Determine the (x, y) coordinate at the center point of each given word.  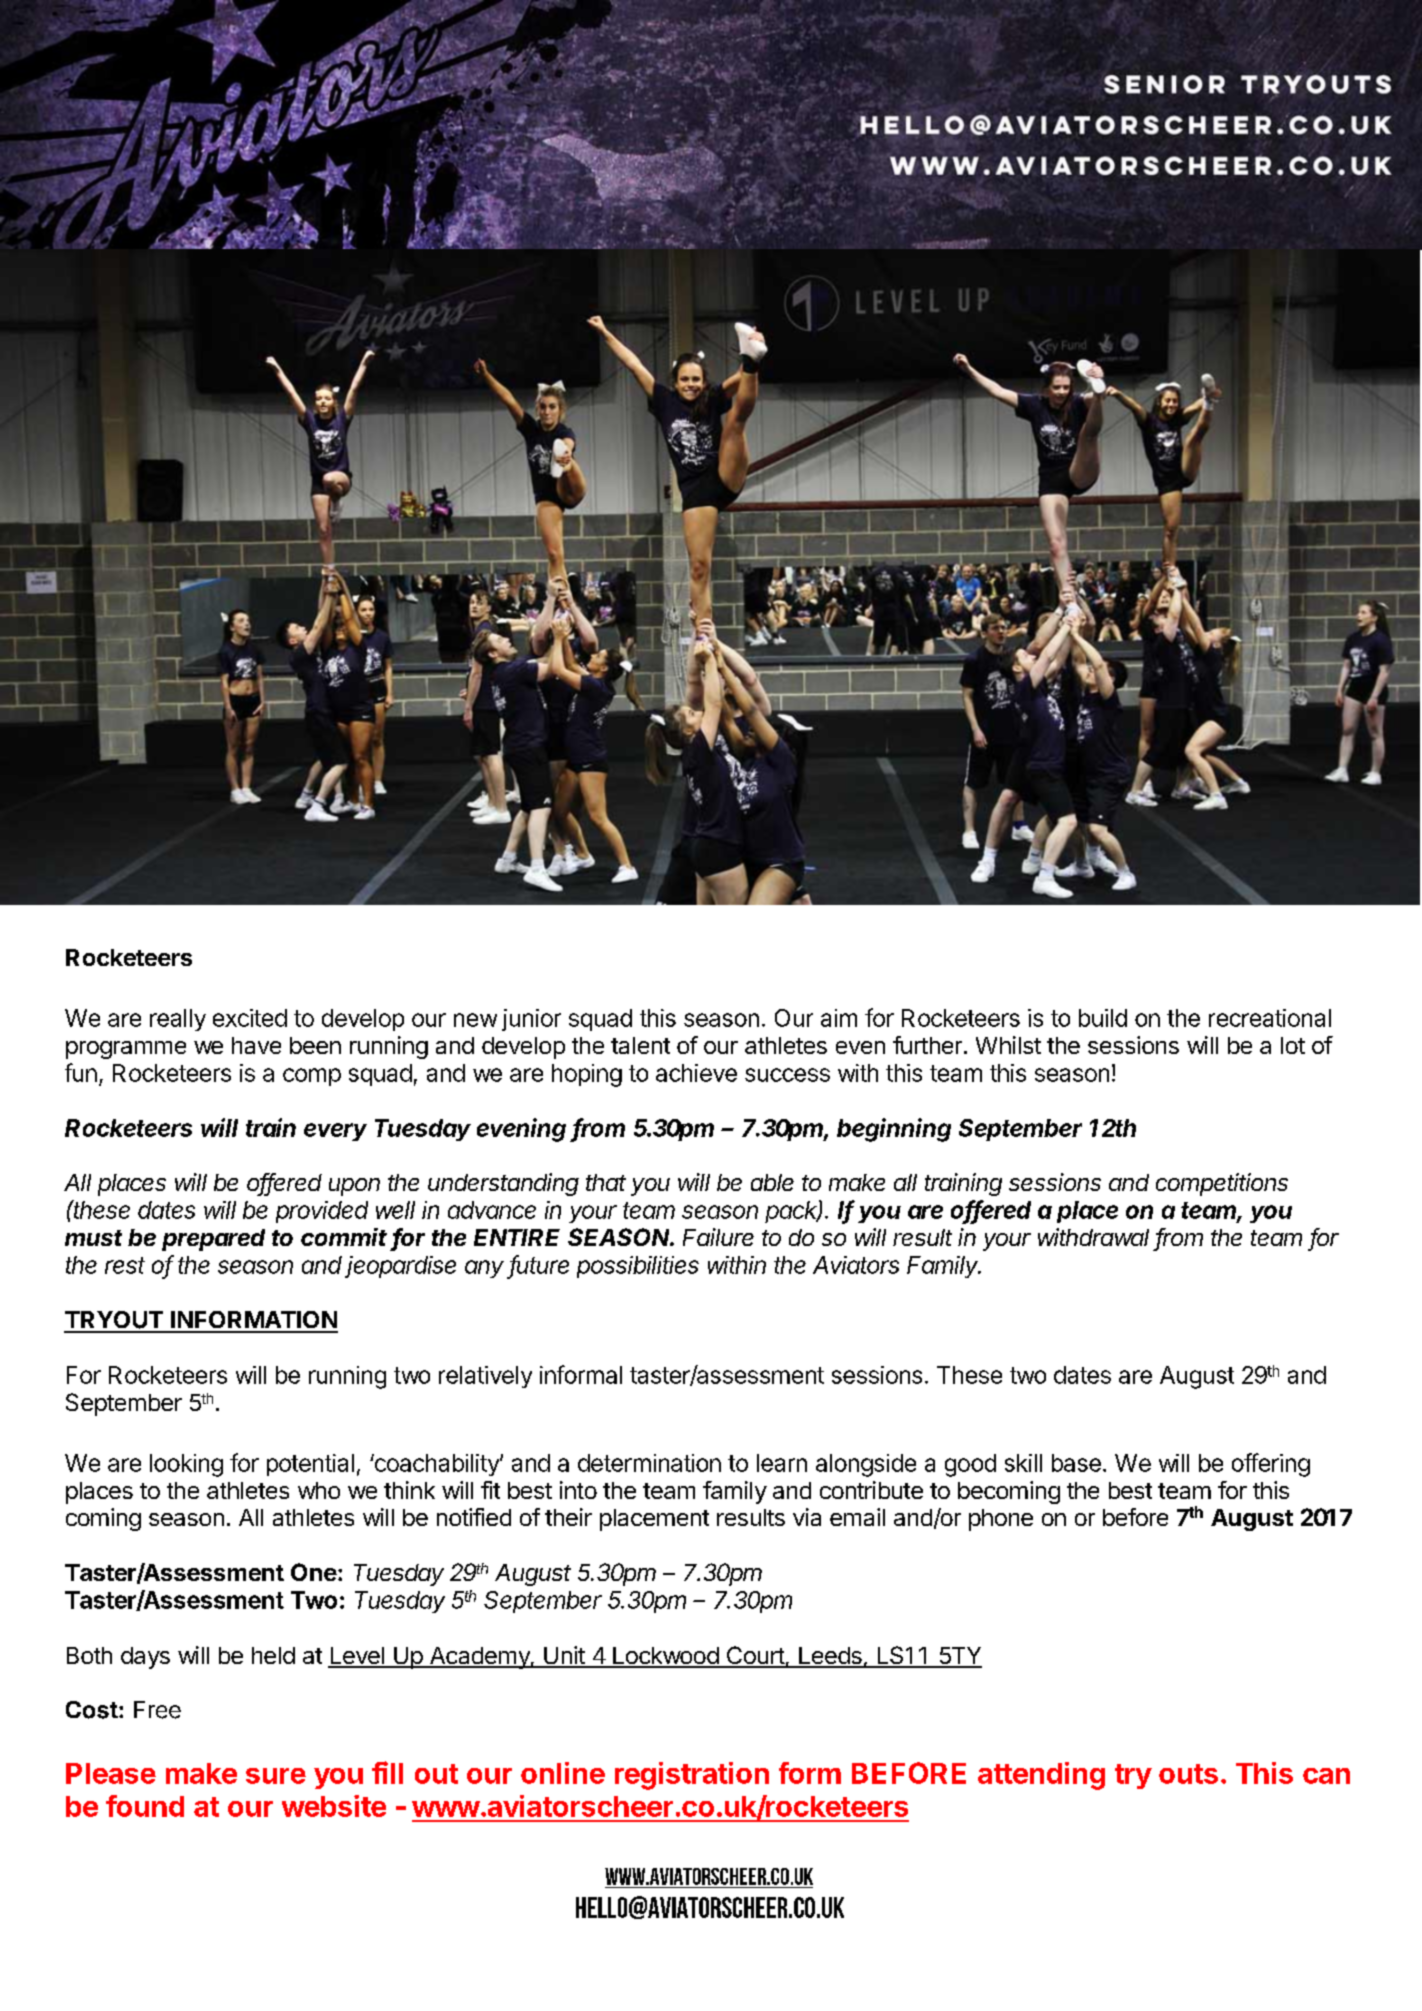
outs (1188, 1774)
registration (692, 1776)
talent (640, 1045)
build (1103, 1018)
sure (276, 1776)
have (256, 1045)
